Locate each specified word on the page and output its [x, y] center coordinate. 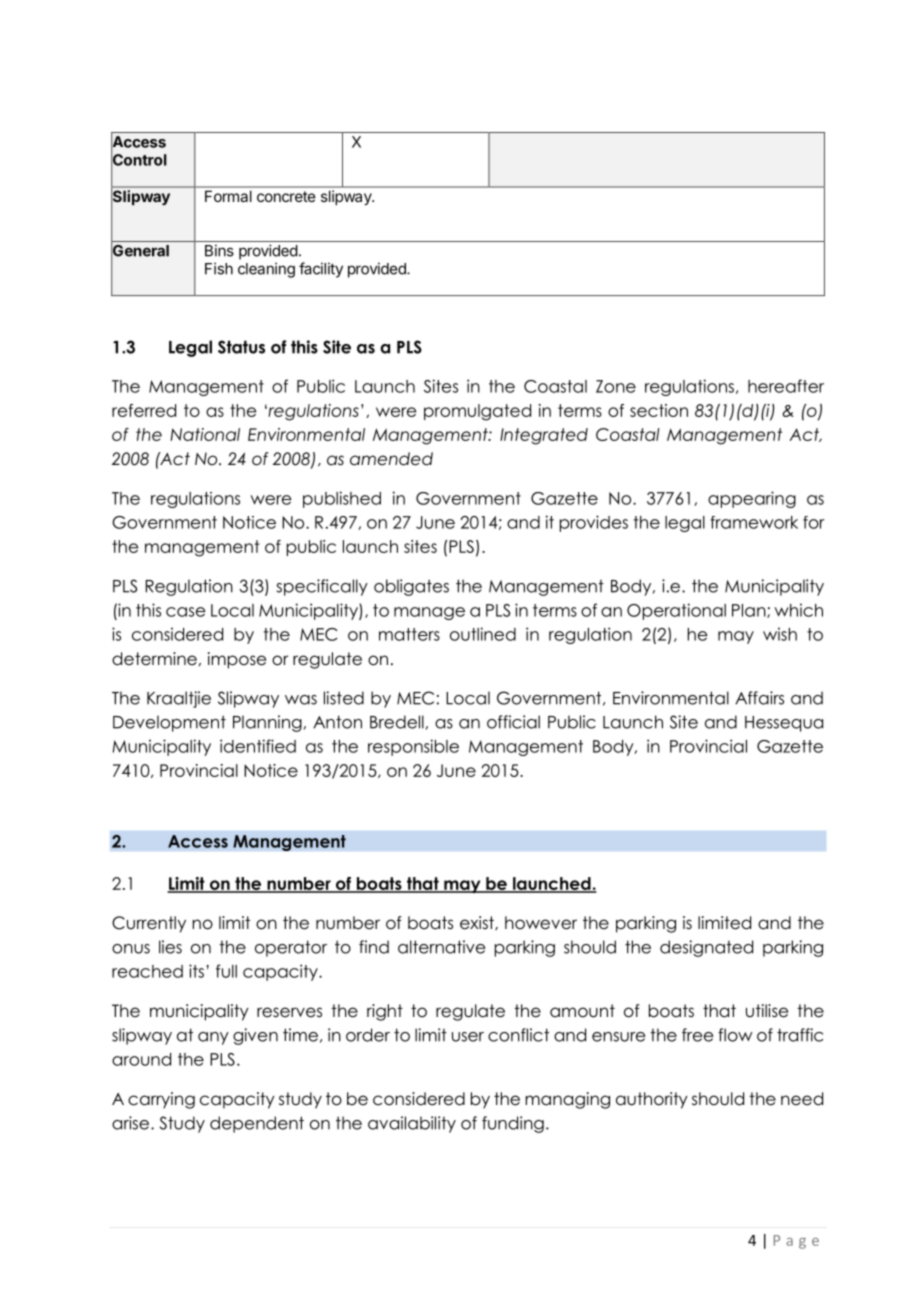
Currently [149, 924]
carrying [161, 1100]
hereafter [786, 386]
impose [237, 660]
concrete [286, 196]
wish [780, 634]
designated [706, 948]
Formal [228, 196]
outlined [483, 634]
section [659, 410]
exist [478, 923]
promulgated [477, 412]
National [205, 434]
